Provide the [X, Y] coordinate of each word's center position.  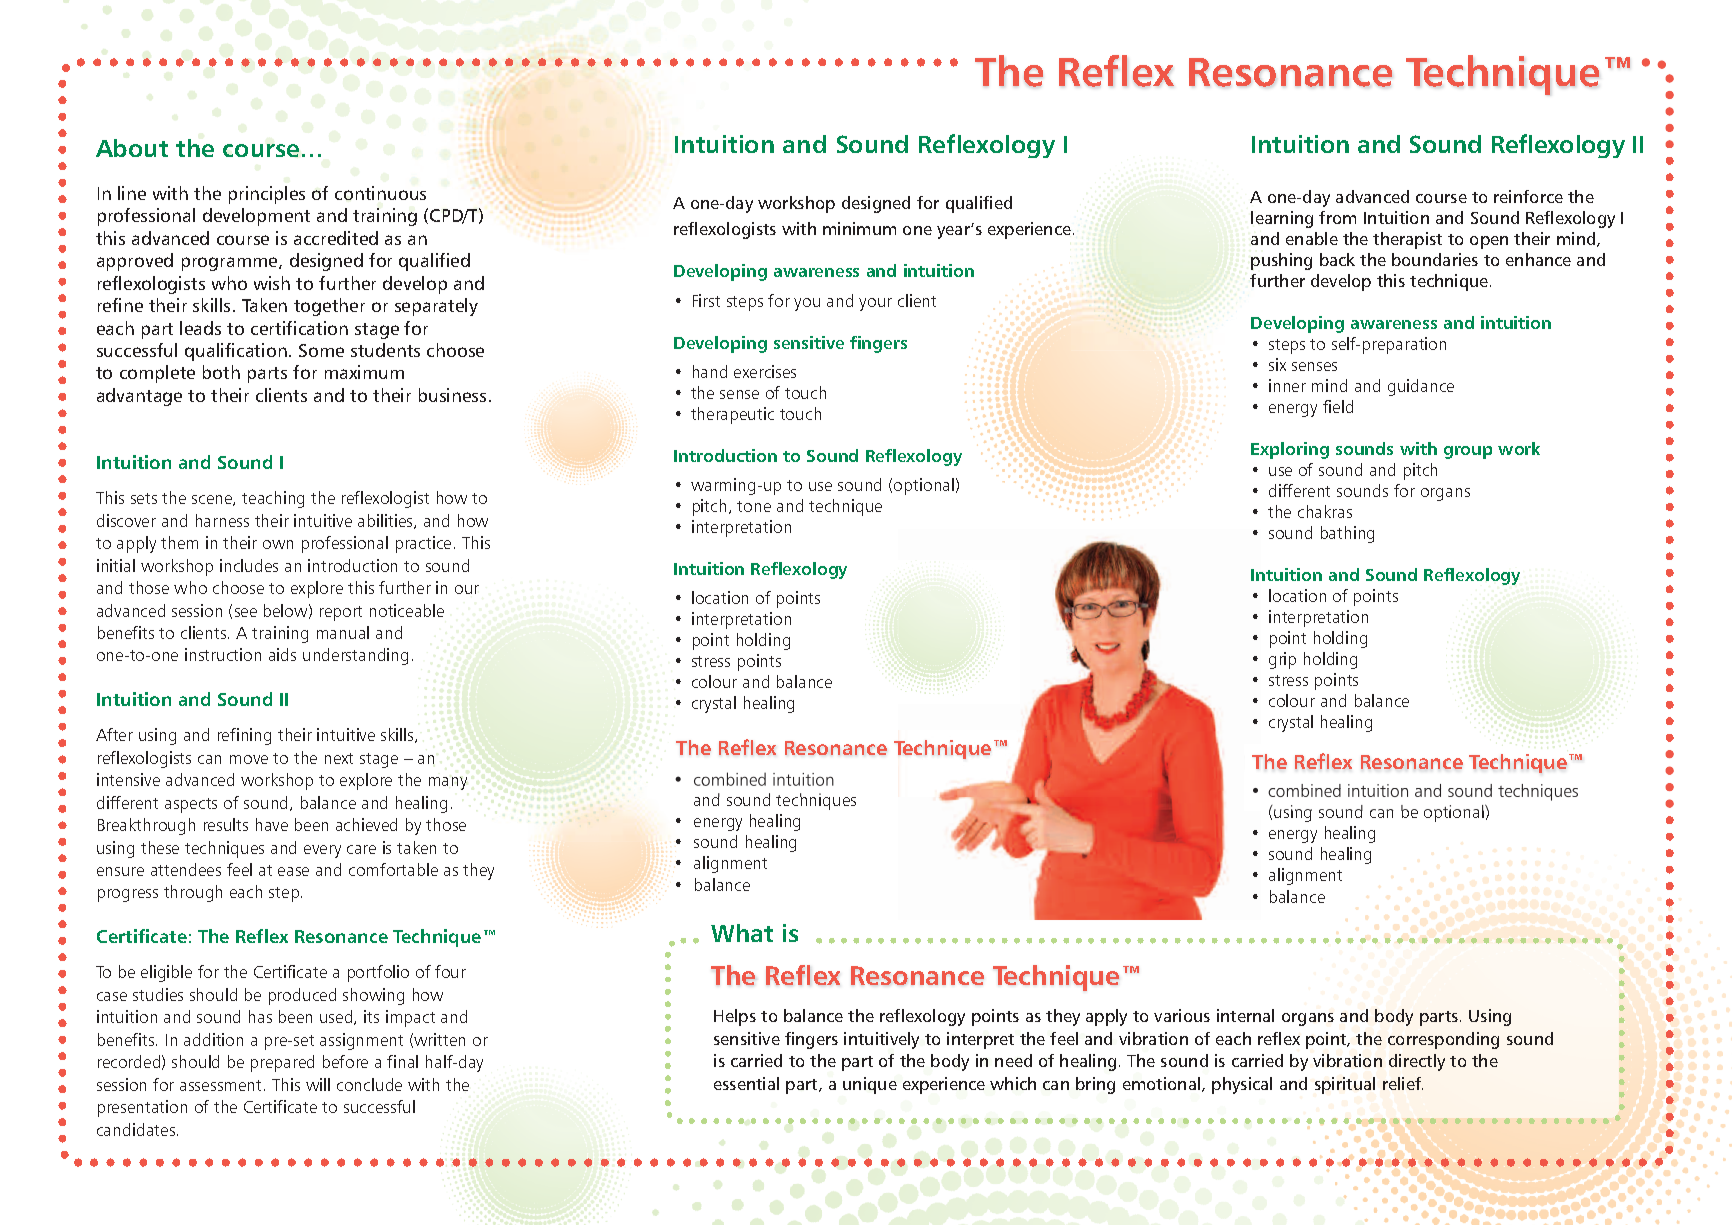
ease [293, 871]
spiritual [1345, 1085]
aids [282, 654]
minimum [859, 228]
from [1337, 217]
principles [267, 195]
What [742, 933]
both [221, 372]
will [318, 1084]
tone [754, 506]
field [1338, 406]
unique [870, 1085]
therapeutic [732, 415]
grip [1282, 660]
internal [1245, 1015]
